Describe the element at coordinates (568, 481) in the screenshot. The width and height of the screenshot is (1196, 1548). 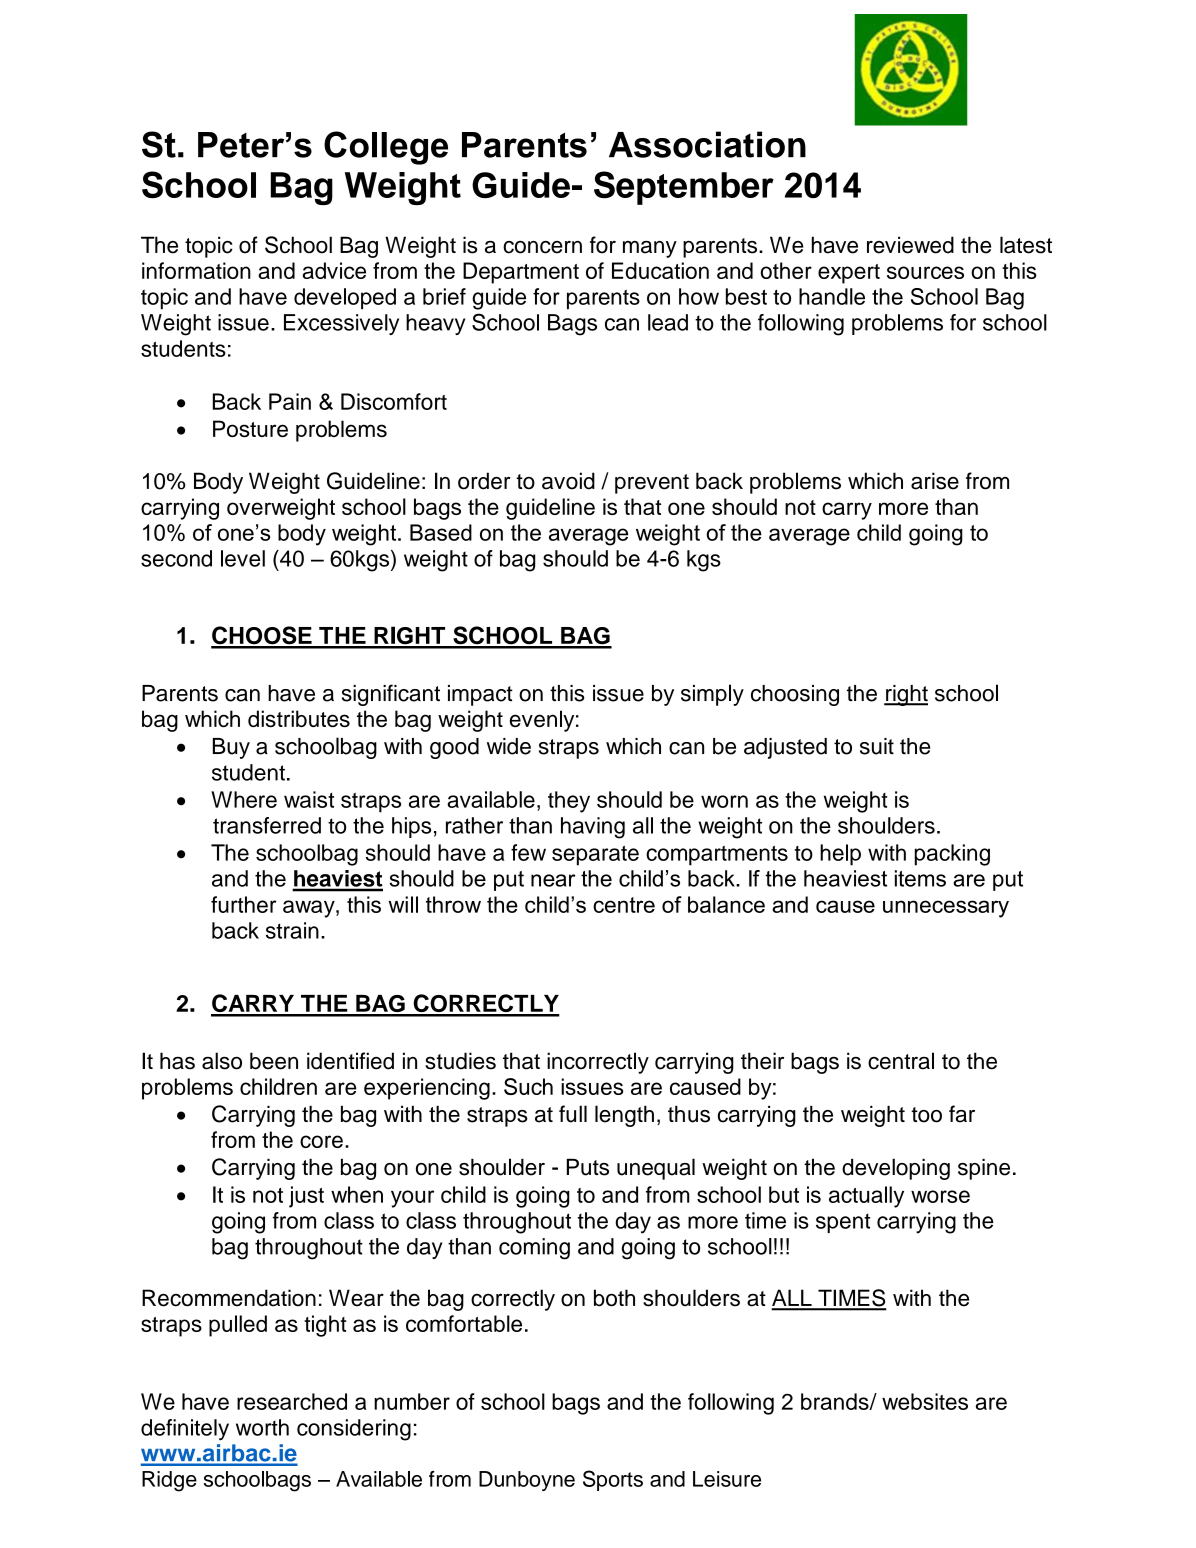
I see `avoid` at that location.
